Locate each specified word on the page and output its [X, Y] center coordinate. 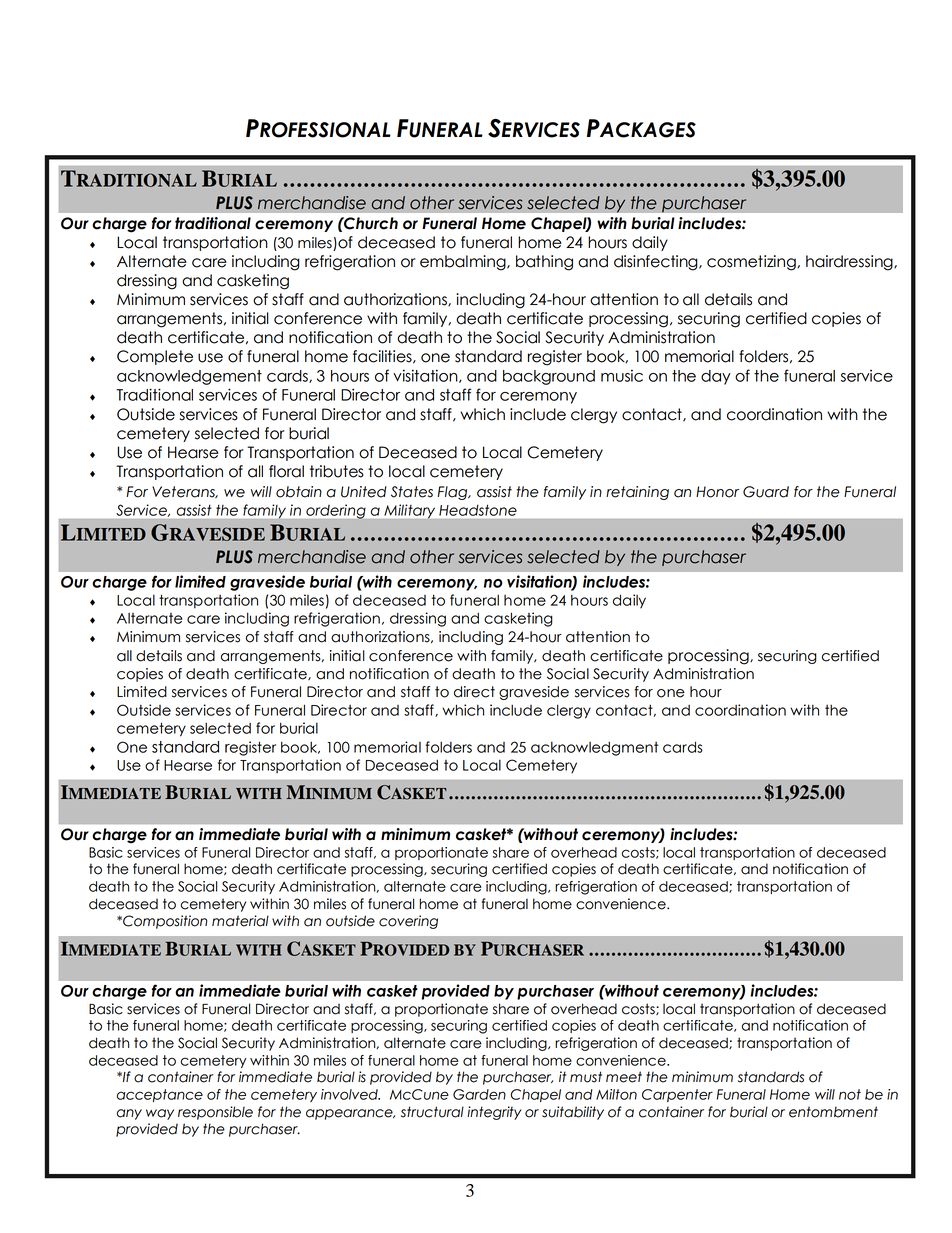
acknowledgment [594, 748]
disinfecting [657, 263]
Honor [717, 492]
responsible [215, 1113]
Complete [155, 357]
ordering [336, 512]
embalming [464, 263]
